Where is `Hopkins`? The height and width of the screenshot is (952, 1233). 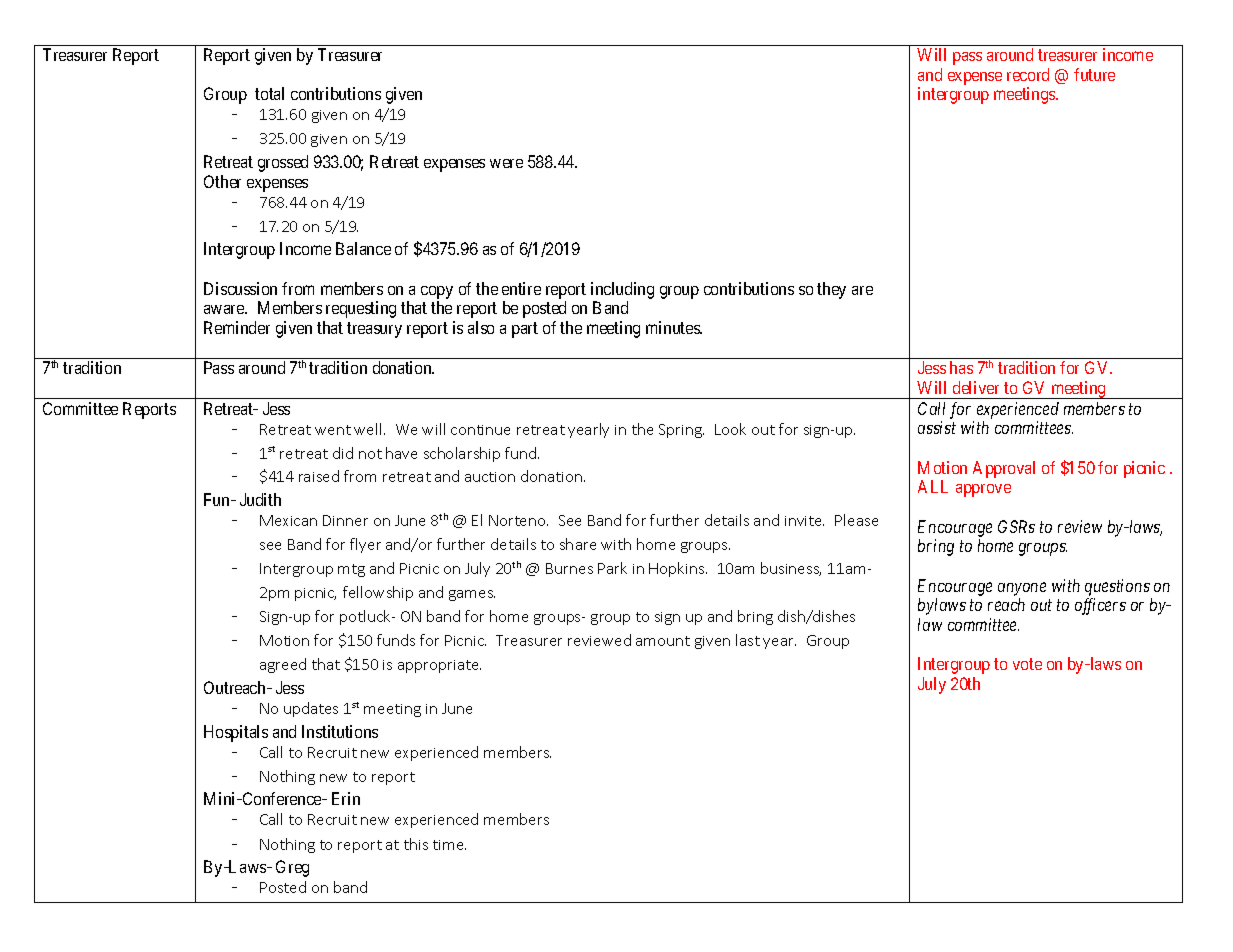
Hopkins is located at coordinates (678, 569).
